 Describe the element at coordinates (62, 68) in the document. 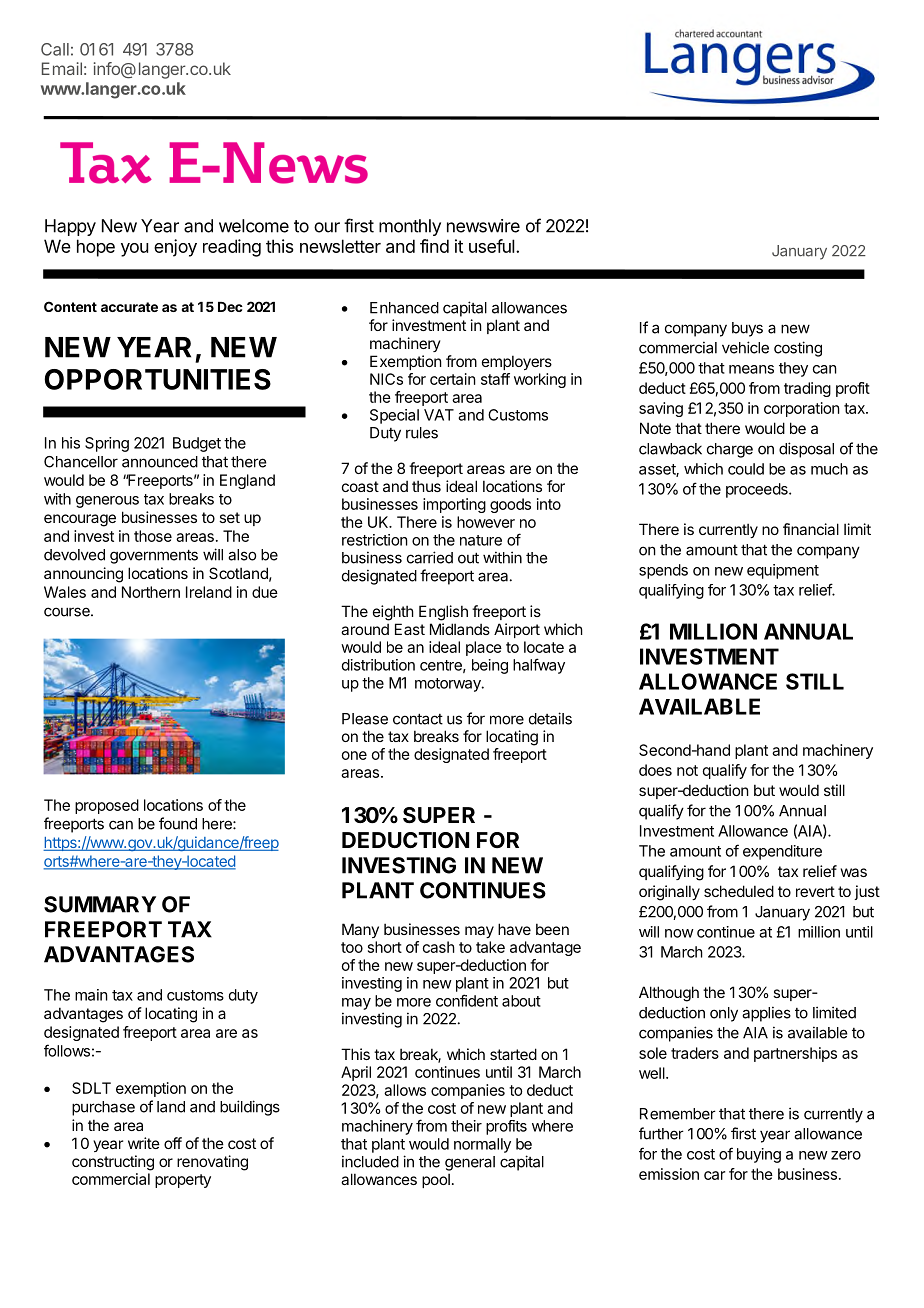

I see `Email` at that location.
